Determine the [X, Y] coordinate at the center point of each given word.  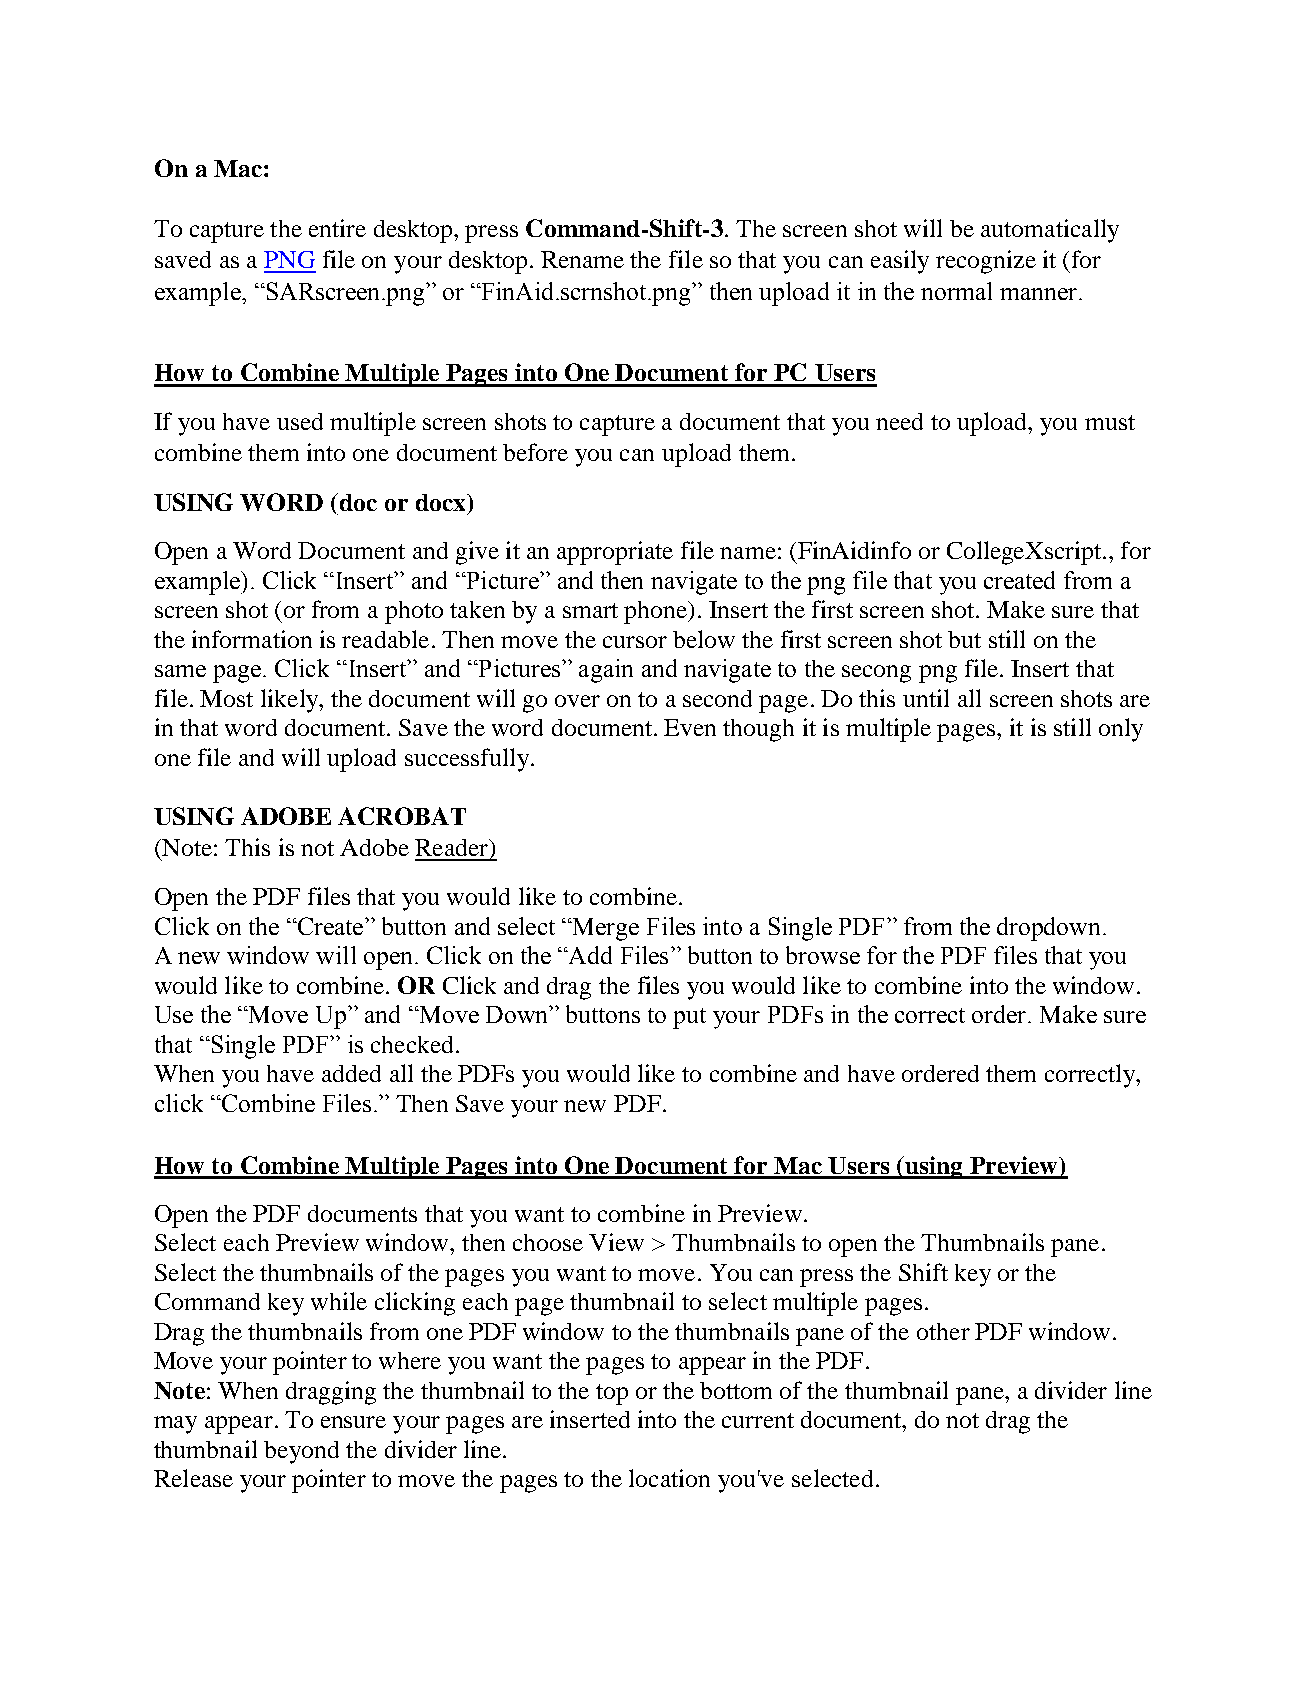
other [943, 1331]
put [689, 1018]
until [926, 698]
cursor [635, 642]
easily [900, 262]
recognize [986, 262]
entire [337, 228]
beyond [301, 1452]
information [252, 639]
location [669, 1478]
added [351, 1073]
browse [823, 955]
